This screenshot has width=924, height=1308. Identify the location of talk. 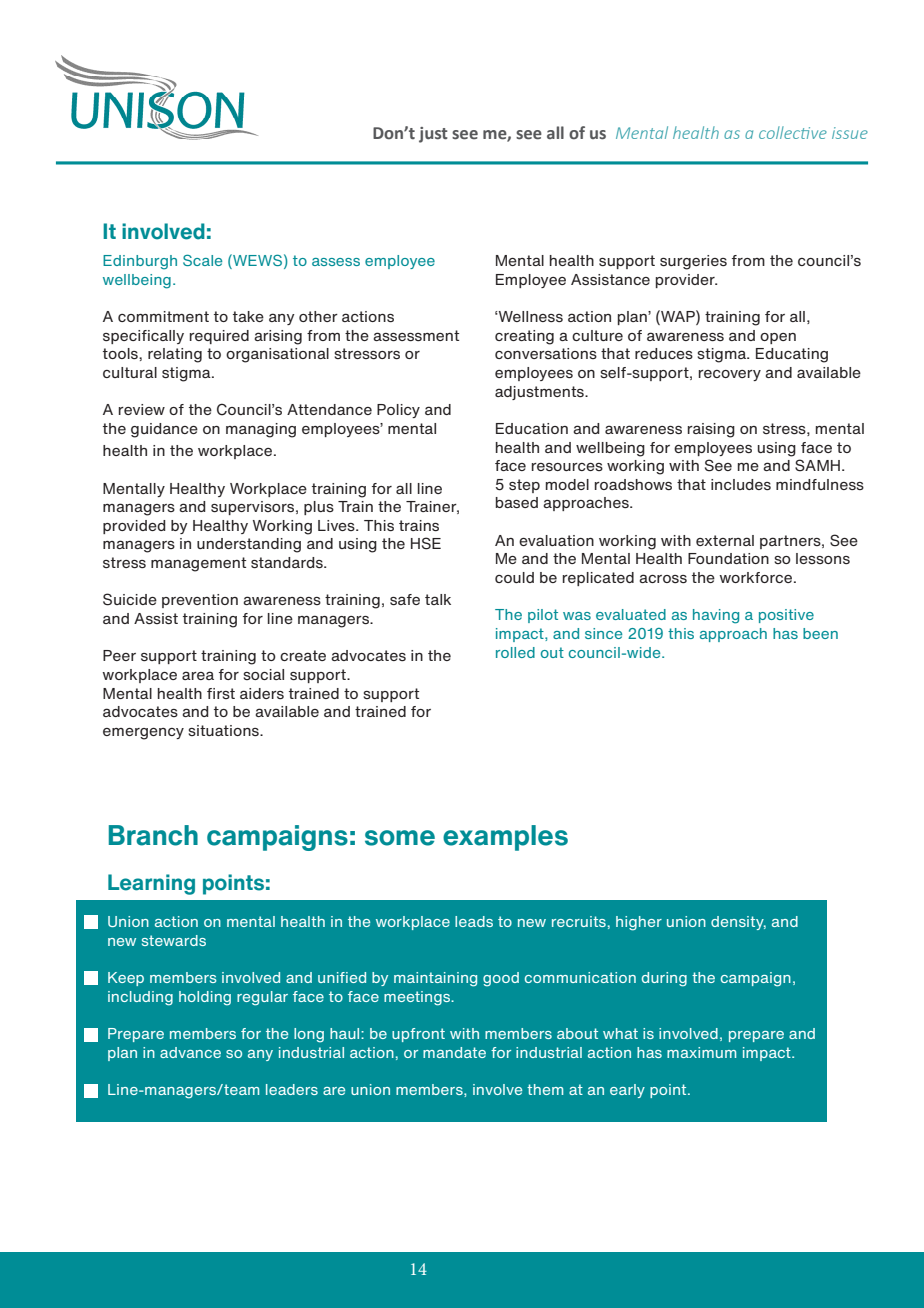
(438, 599).
